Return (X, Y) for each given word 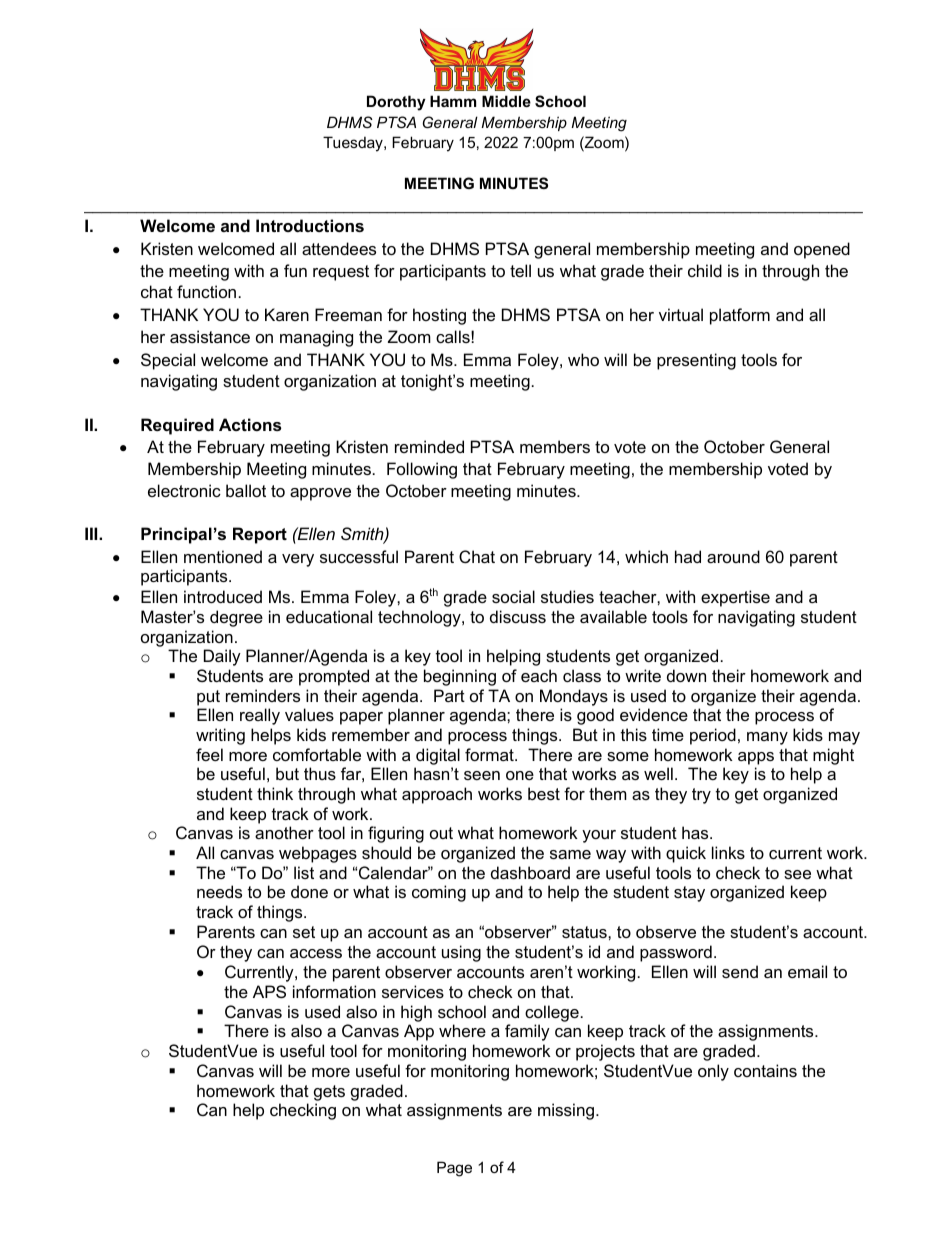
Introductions (310, 225)
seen (482, 775)
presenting (696, 361)
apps (756, 758)
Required (177, 426)
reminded (429, 446)
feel (209, 754)
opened (822, 250)
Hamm (453, 101)
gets (329, 1093)
